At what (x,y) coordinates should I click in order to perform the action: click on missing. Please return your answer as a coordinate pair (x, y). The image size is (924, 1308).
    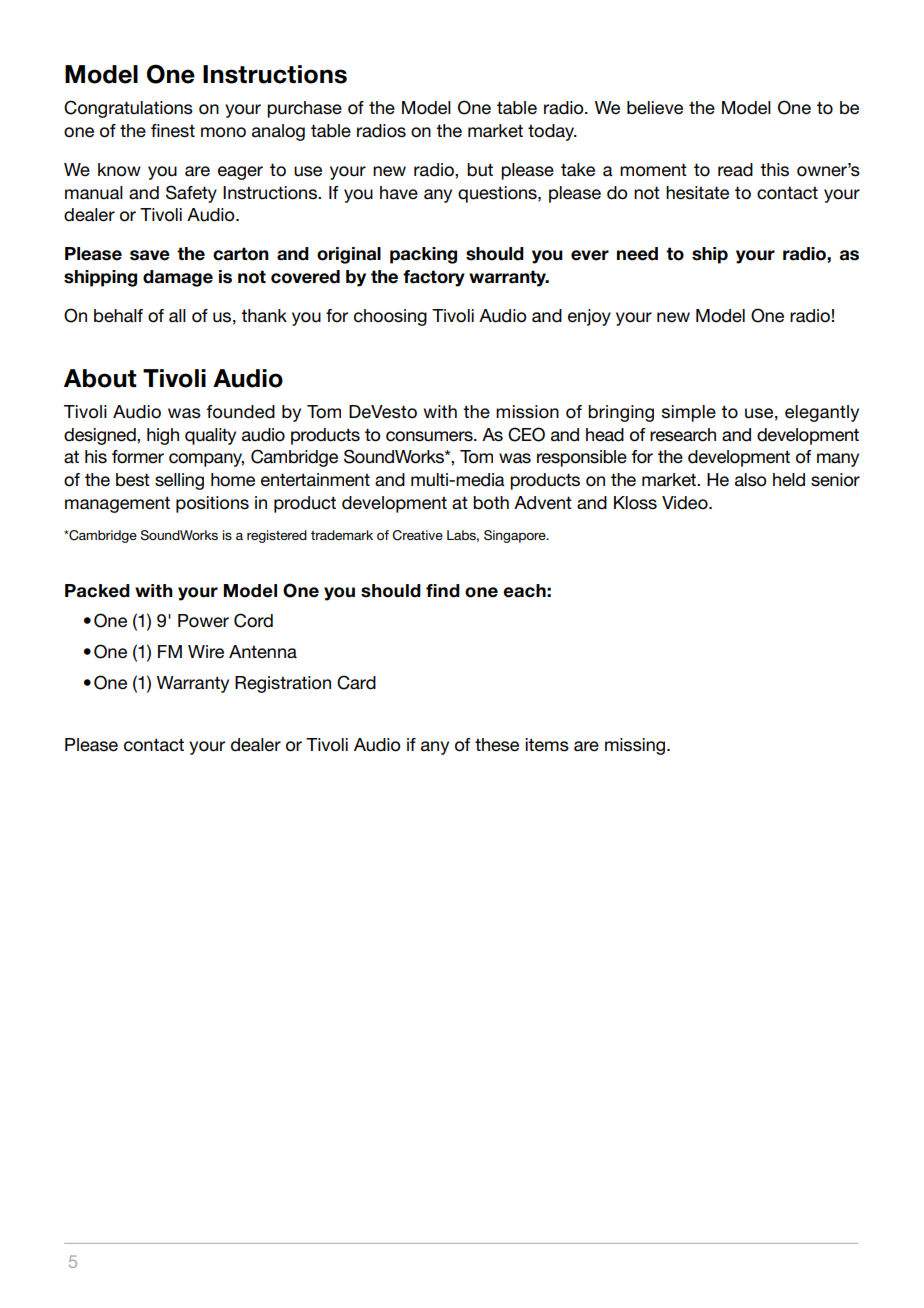
    Looking at the image, I should click on (636, 746).
